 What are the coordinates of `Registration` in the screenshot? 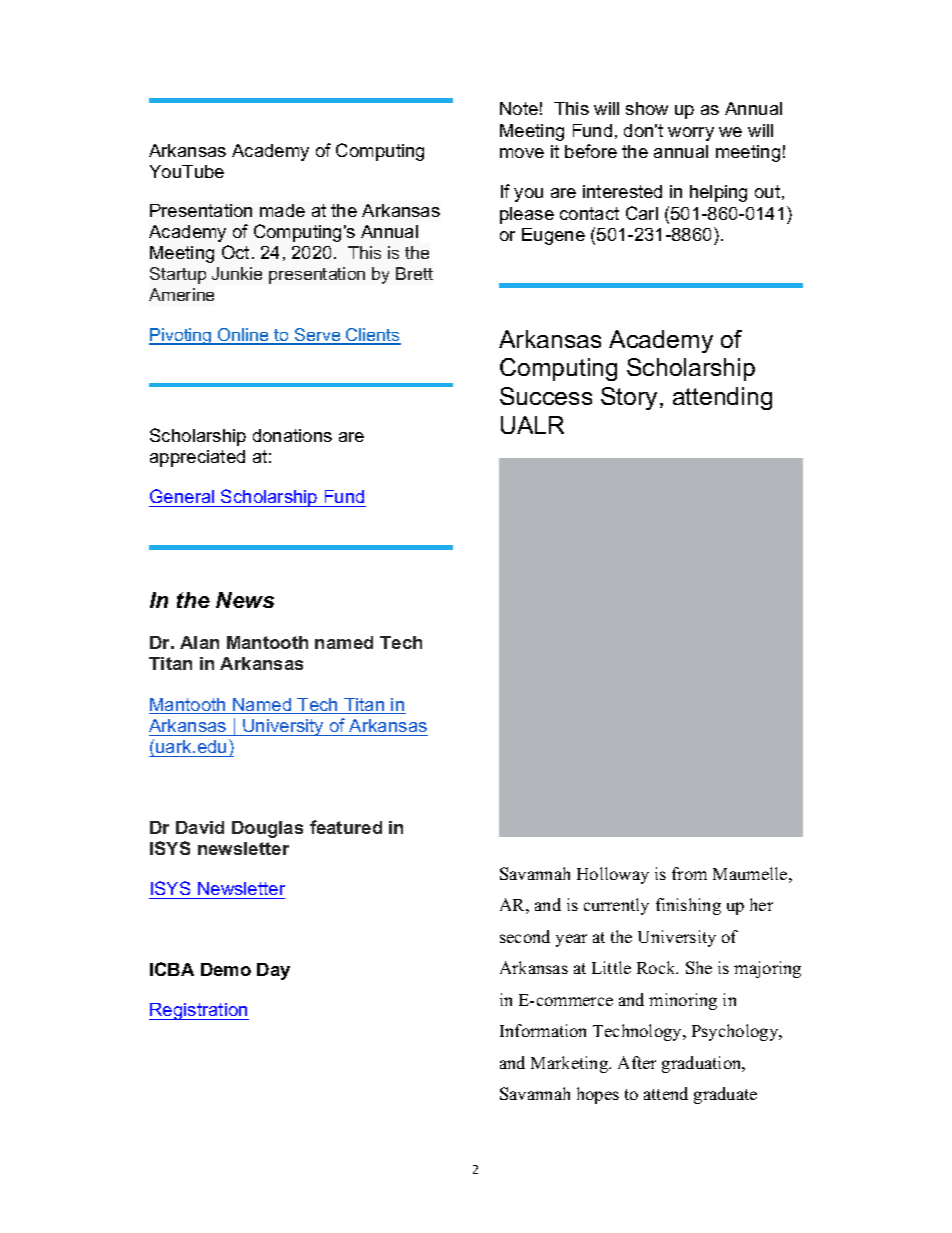 It's located at (199, 1011).
